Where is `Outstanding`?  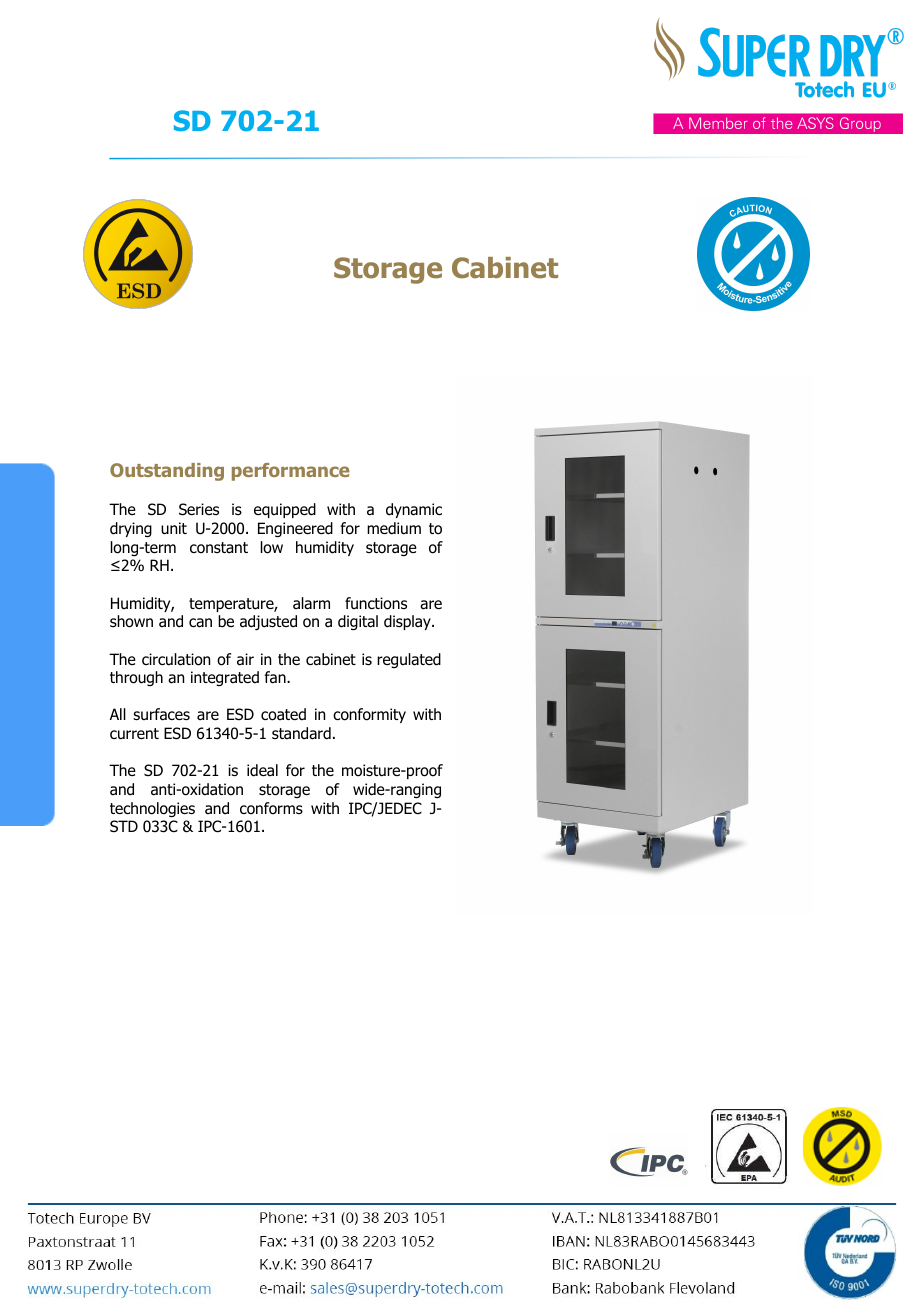
Outstanding is located at coordinates (167, 472).
